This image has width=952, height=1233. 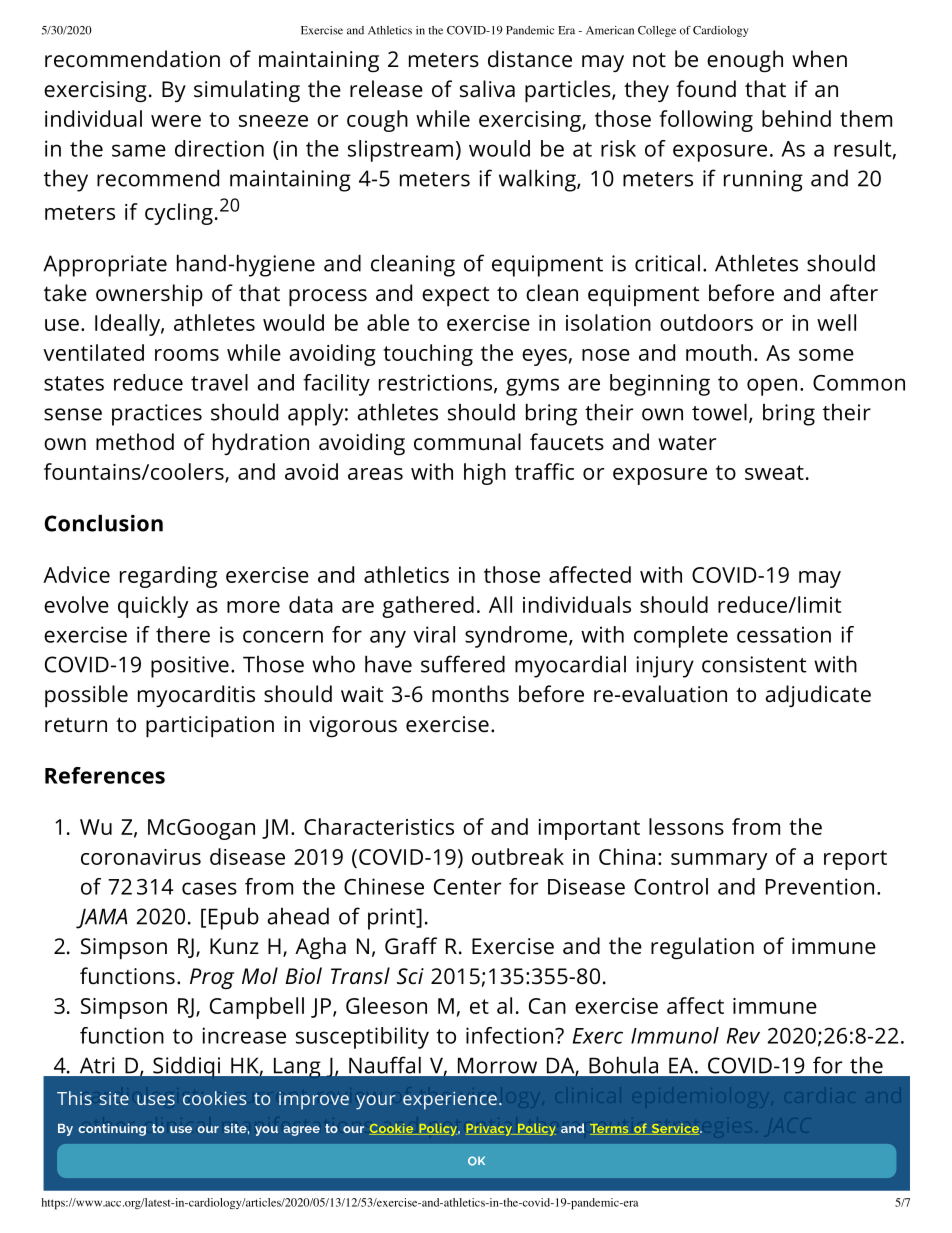 What do you see at coordinates (434, 634) in the image?
I see `viral` at bounding box center [434, 634].
